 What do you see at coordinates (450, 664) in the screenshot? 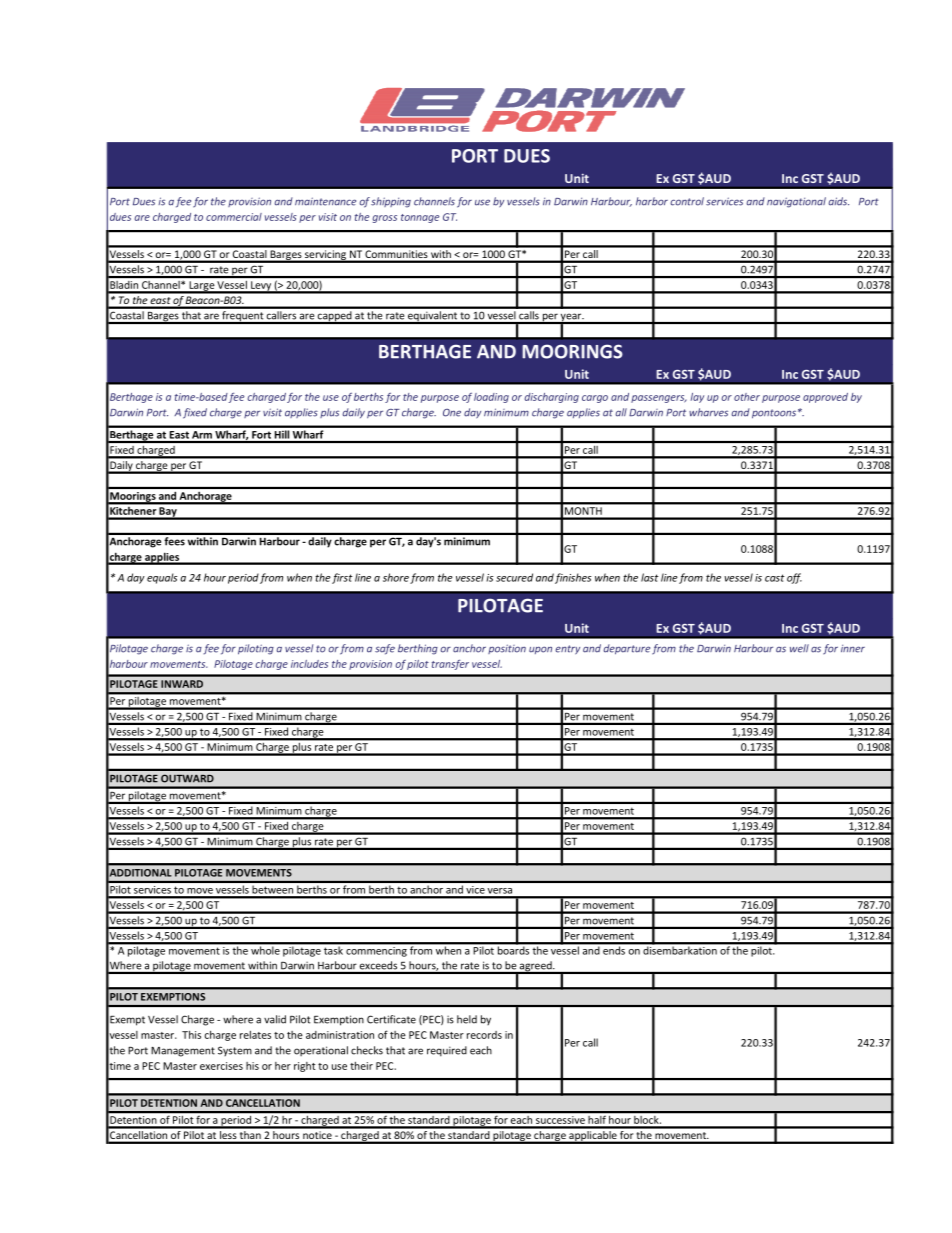
I see `transfer` at bounding box center [450, 664].
